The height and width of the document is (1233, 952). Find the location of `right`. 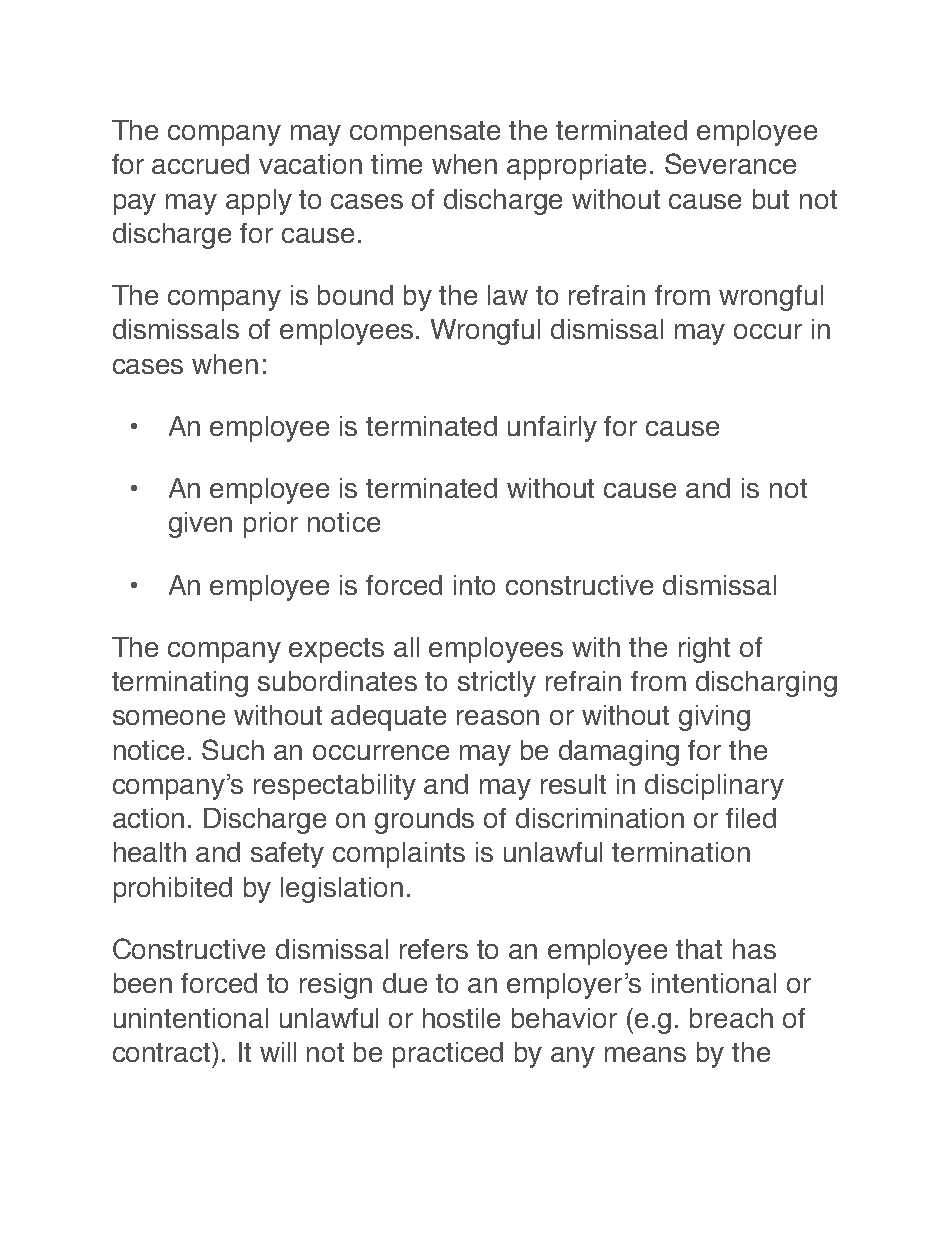

right is located at coordinates (704, 650).
